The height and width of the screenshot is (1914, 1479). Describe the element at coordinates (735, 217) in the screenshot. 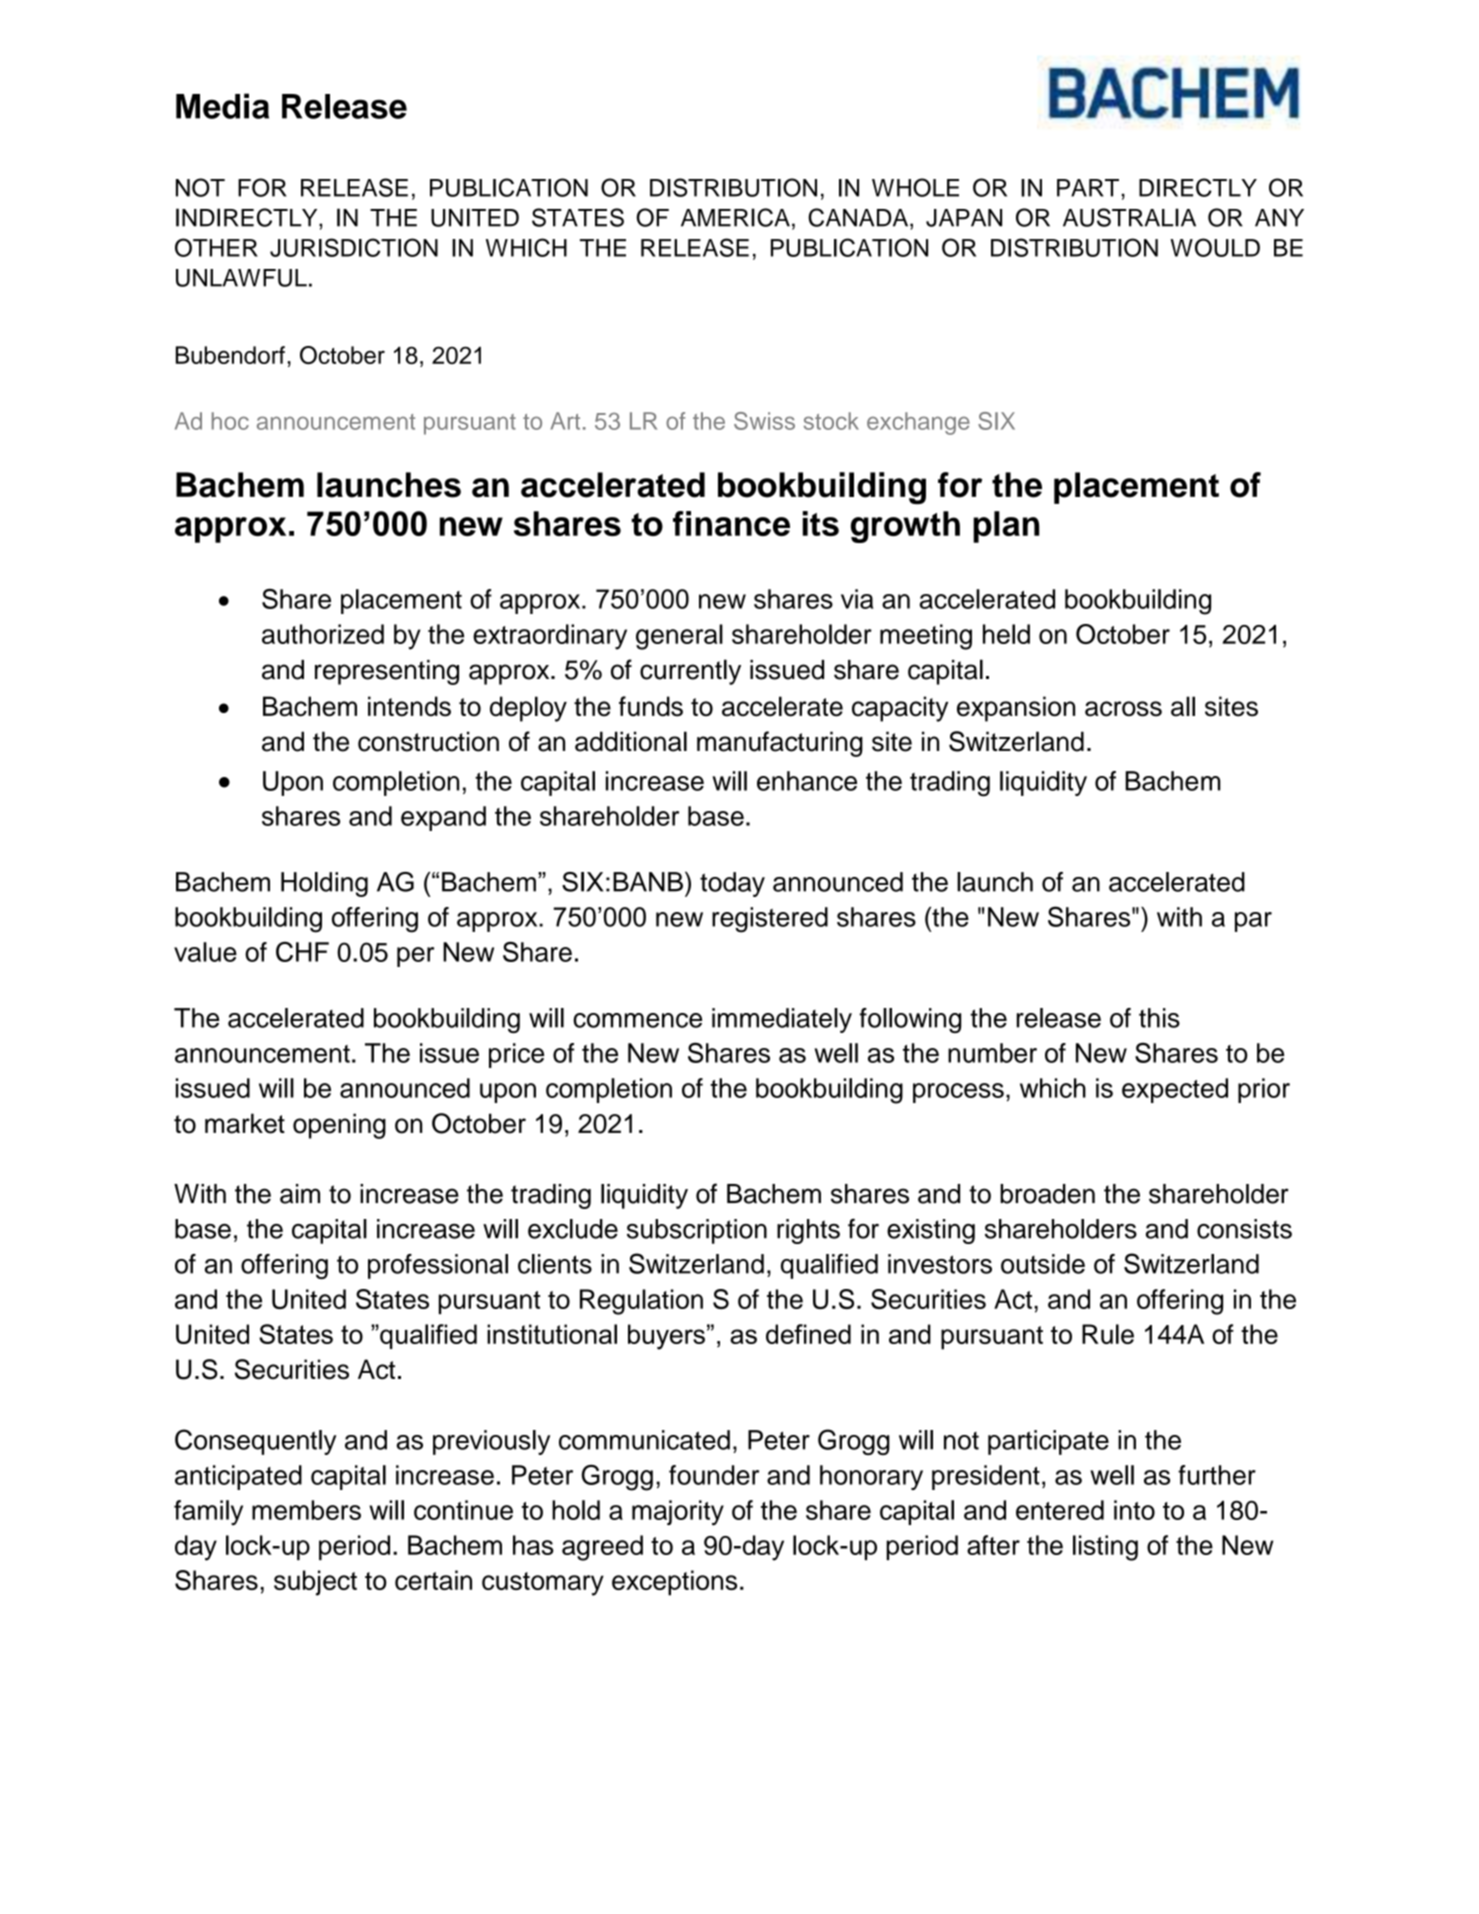

I see `AMERICA` at that location.
